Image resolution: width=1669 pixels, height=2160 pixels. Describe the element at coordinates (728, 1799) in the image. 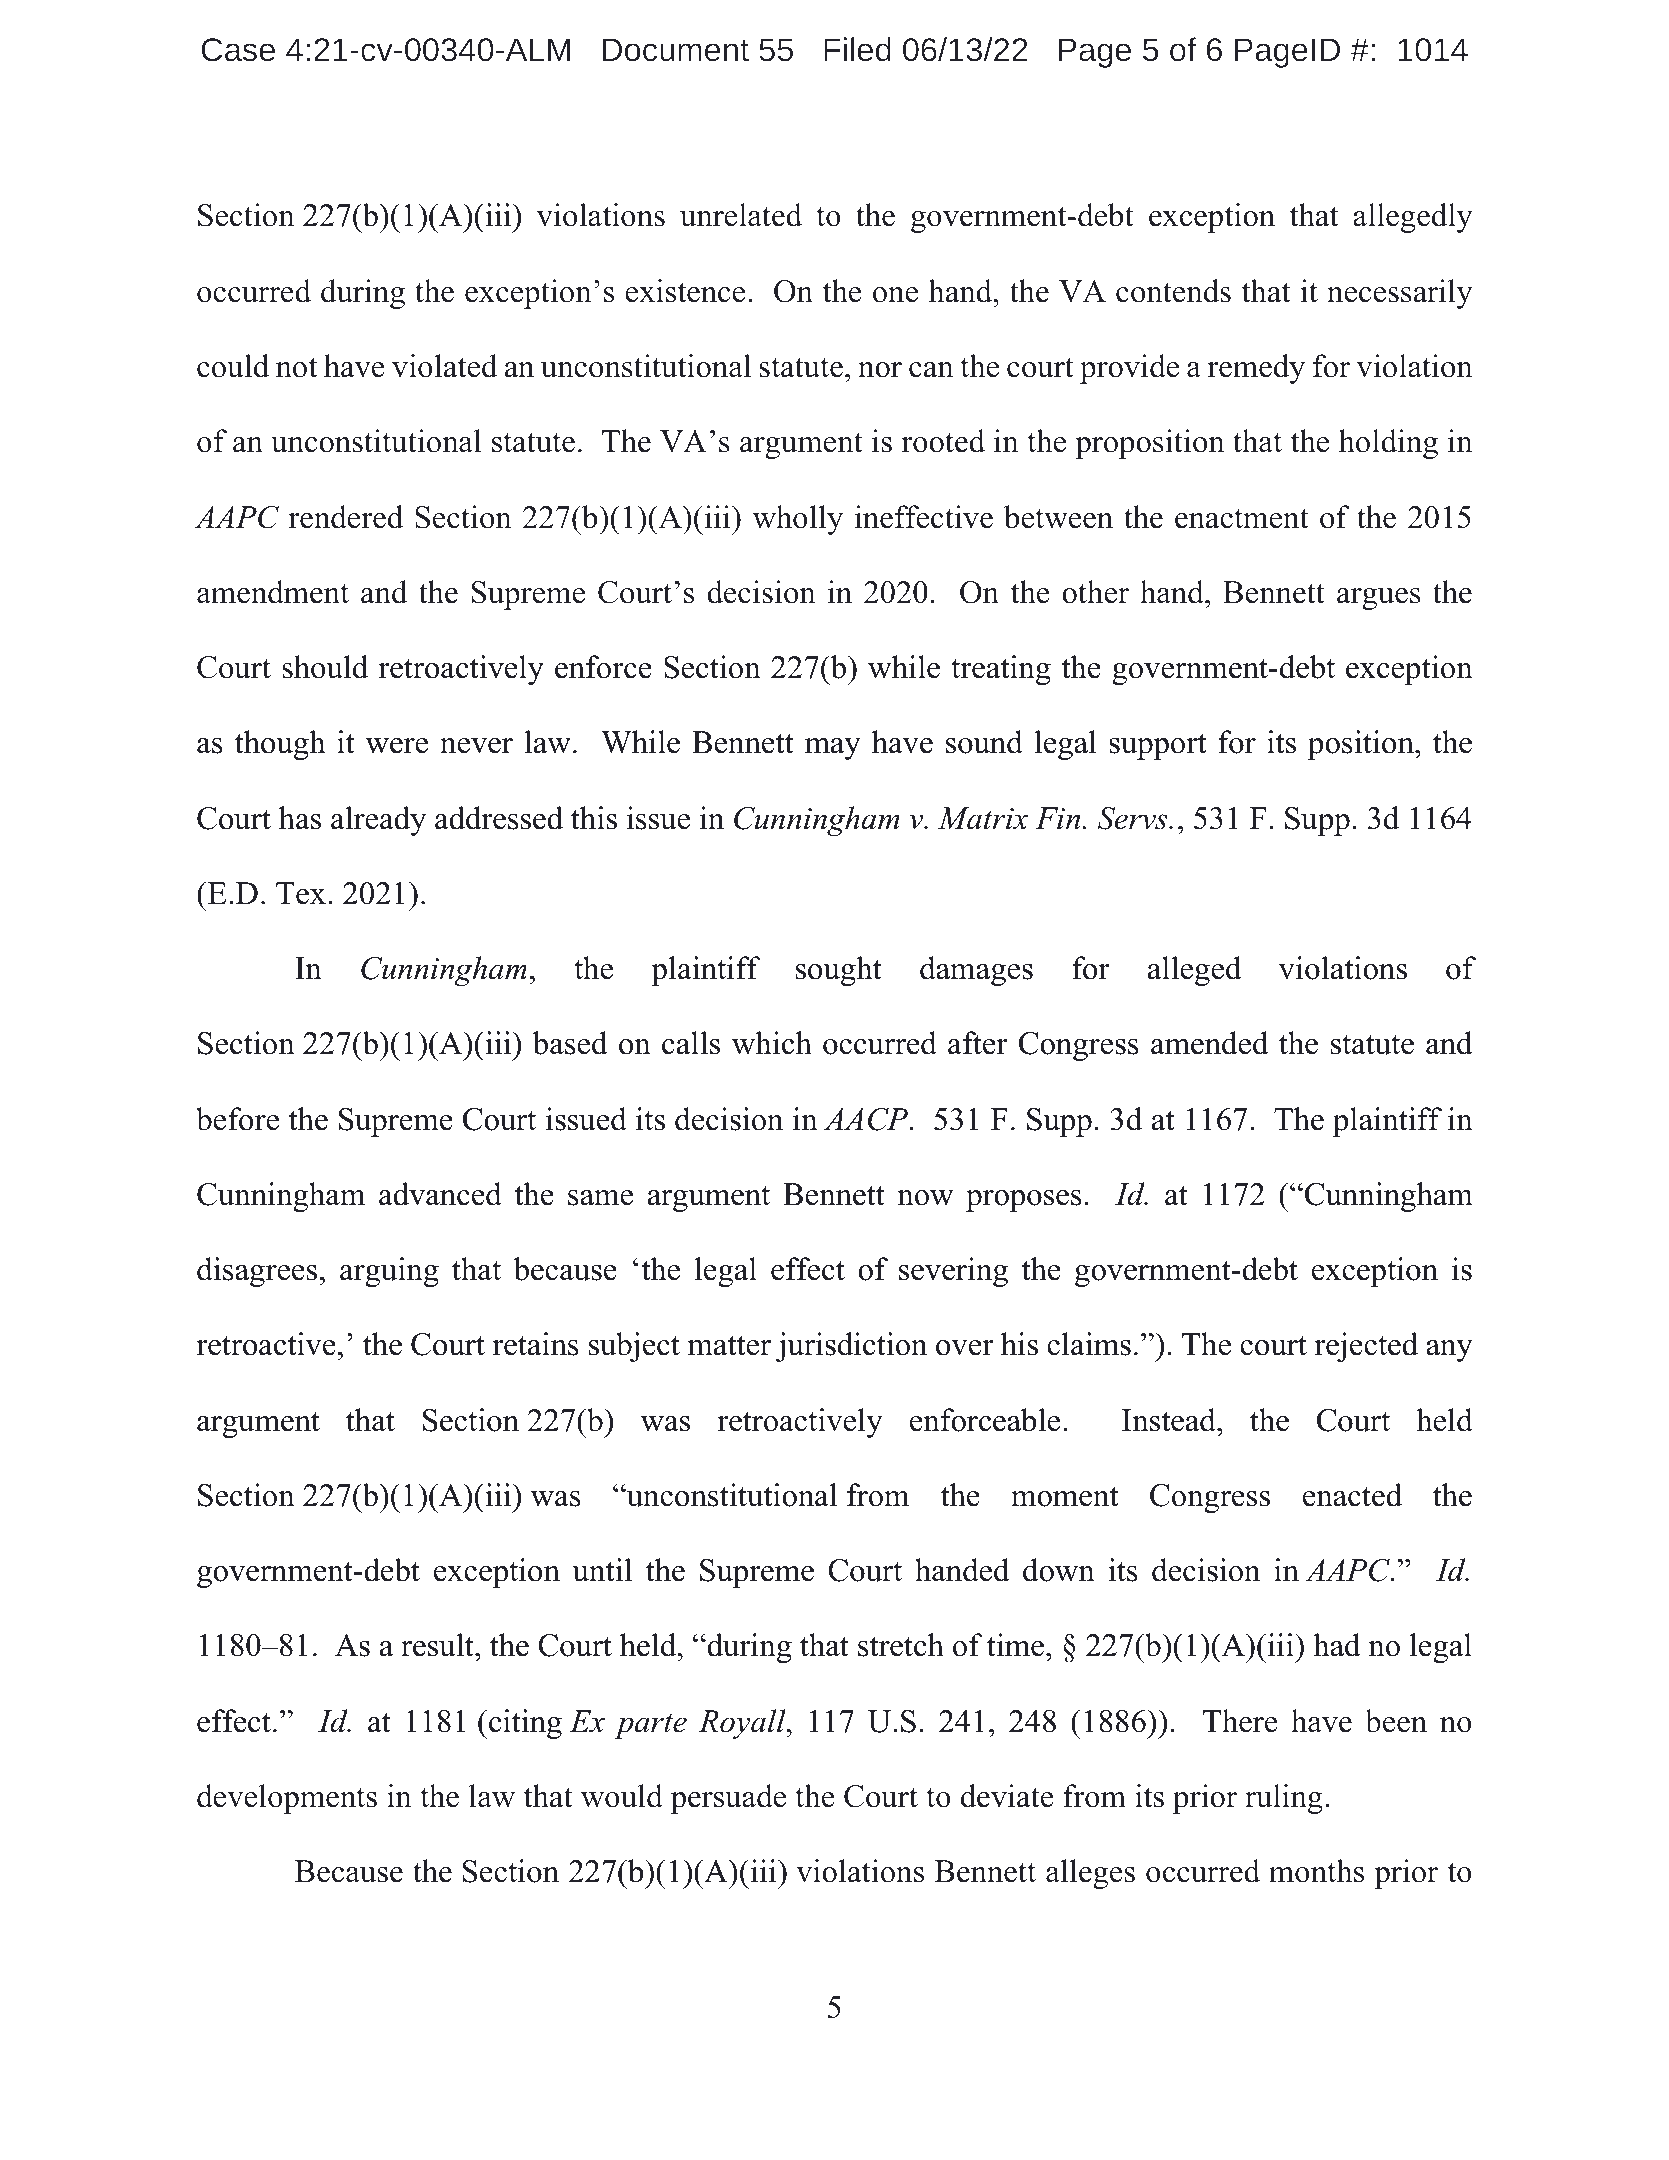

I see `persuade` at that location.
